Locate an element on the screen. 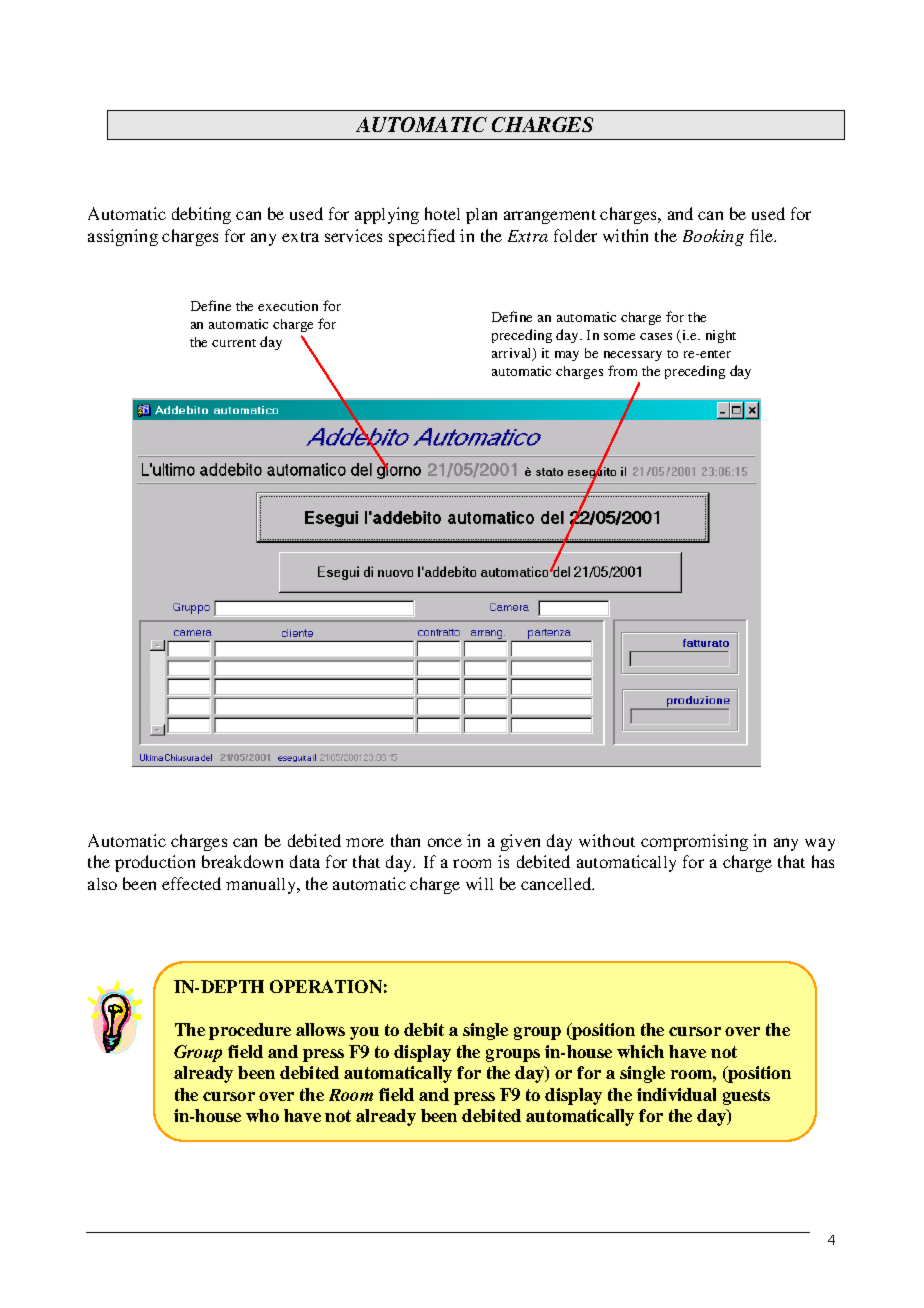 This screenshot has width=924, height=1308. once is located at coordinates (445, 842).
